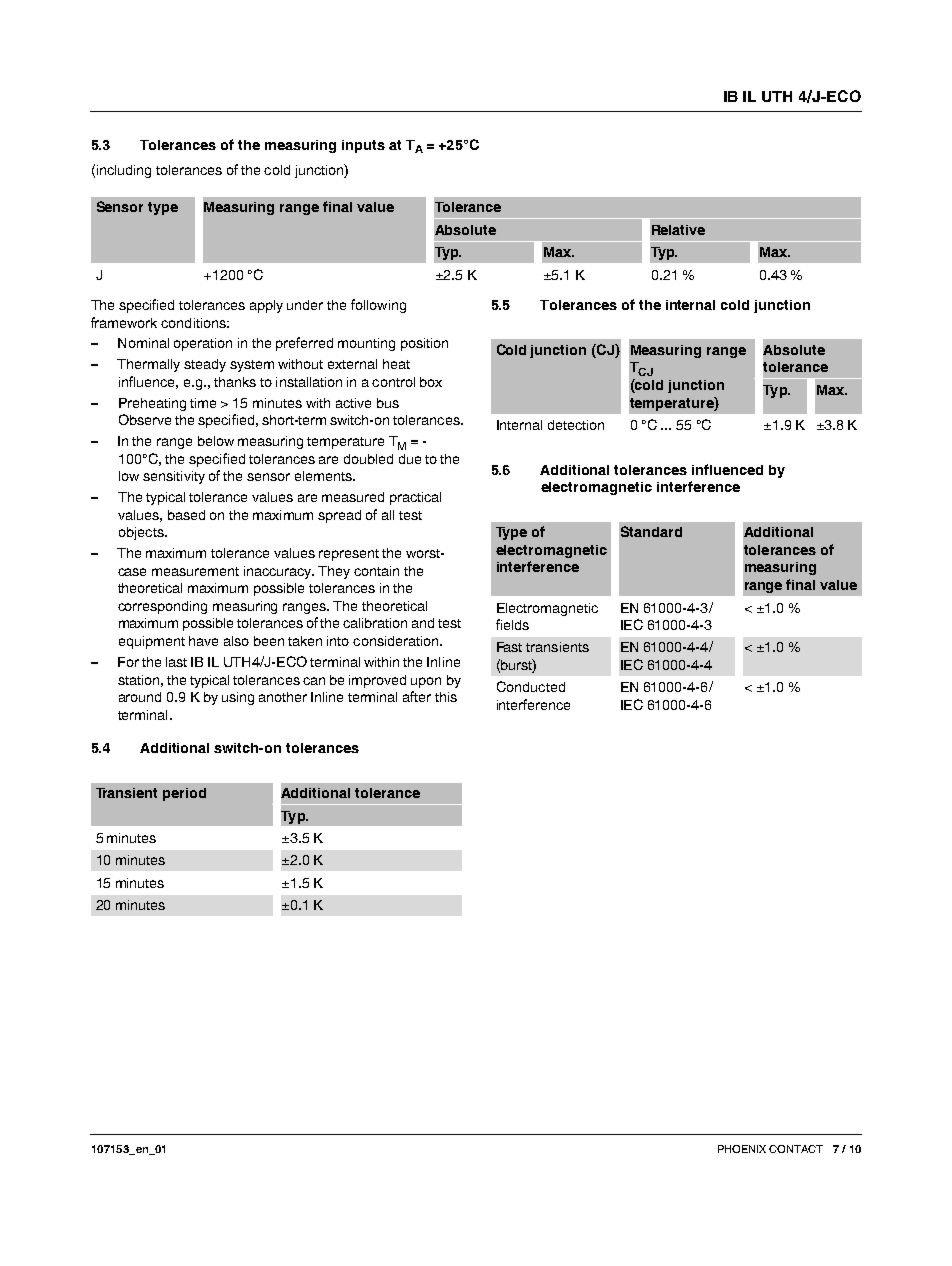 This screenshot has height=1266, width=952. Describe the element at coordinates (742, 1149) in the screenshot. I see `PHOENIX` at that location.
